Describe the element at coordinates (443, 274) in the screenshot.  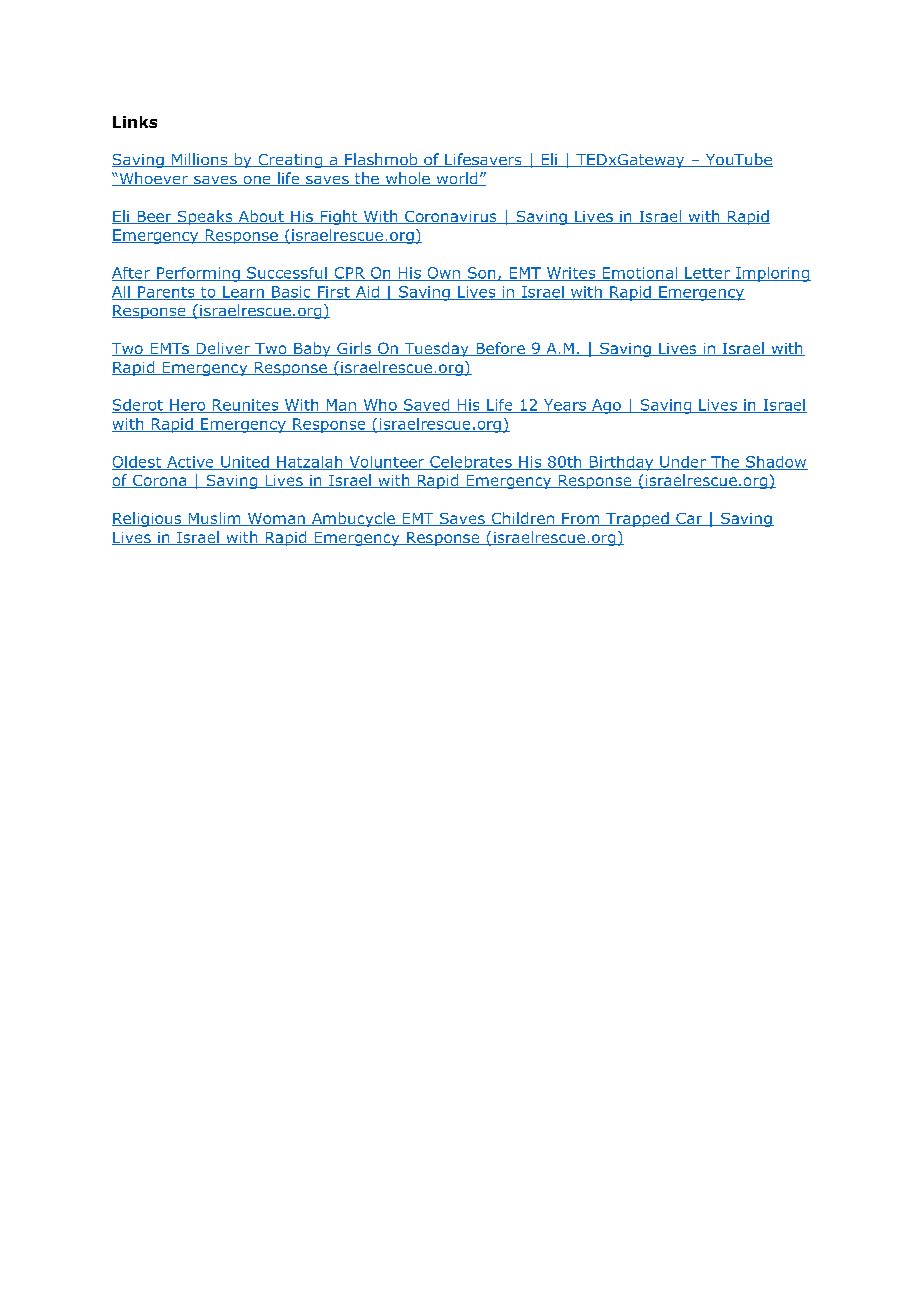
I see `Own` at that location.
